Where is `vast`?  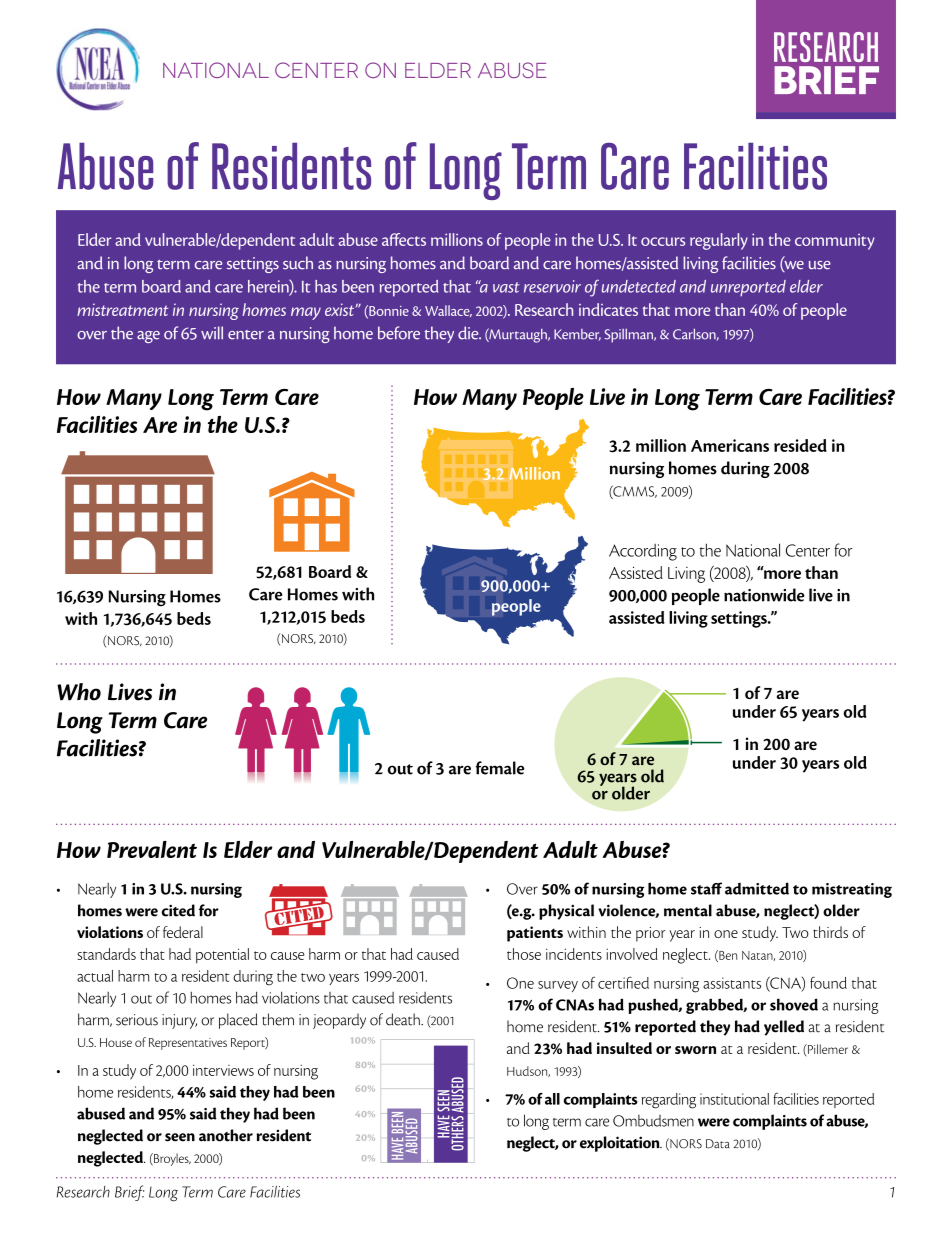
vast is located at coordinates (506, 287).
